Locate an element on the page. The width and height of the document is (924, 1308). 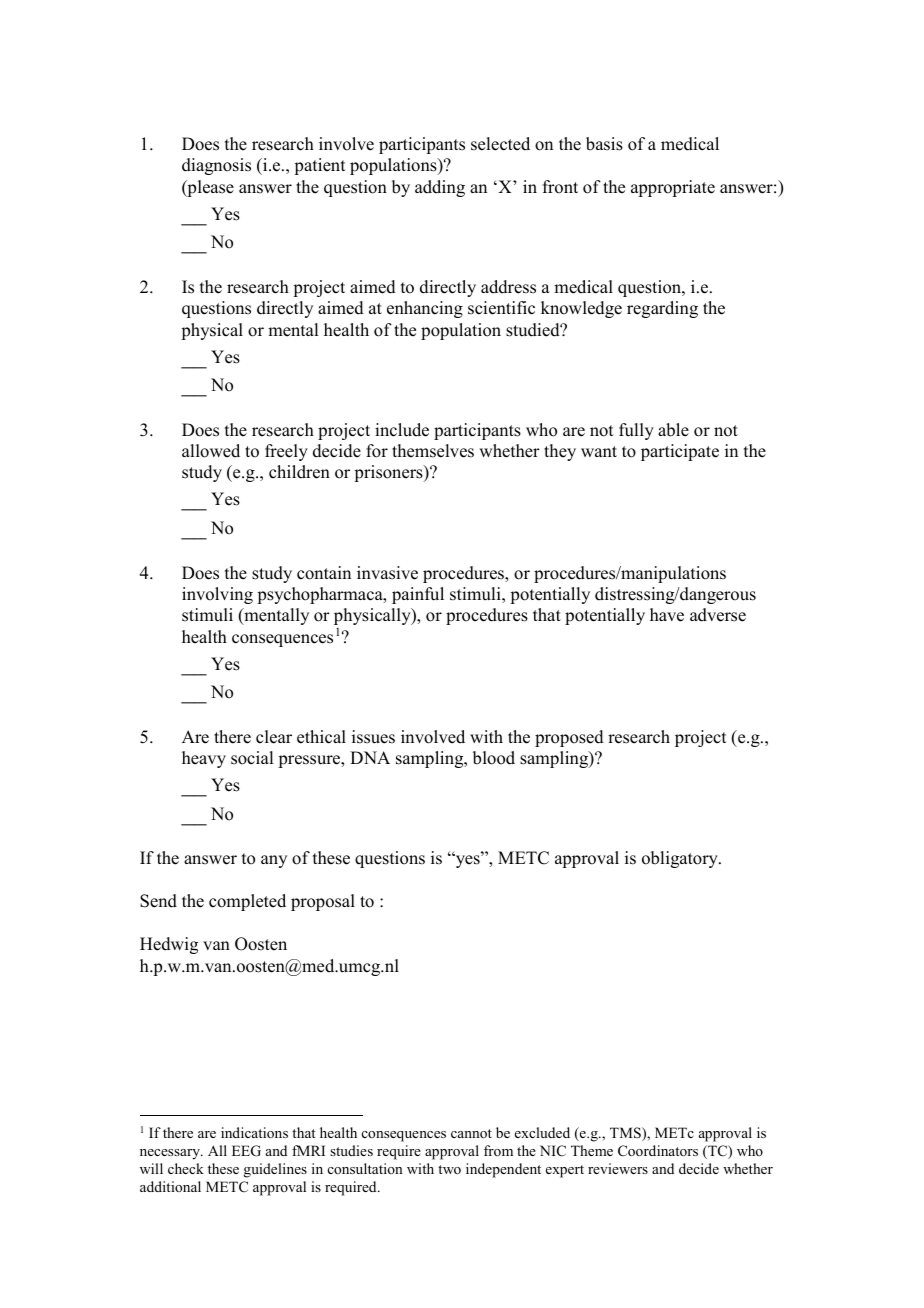
themselves is located at coordinates (433, 451).
